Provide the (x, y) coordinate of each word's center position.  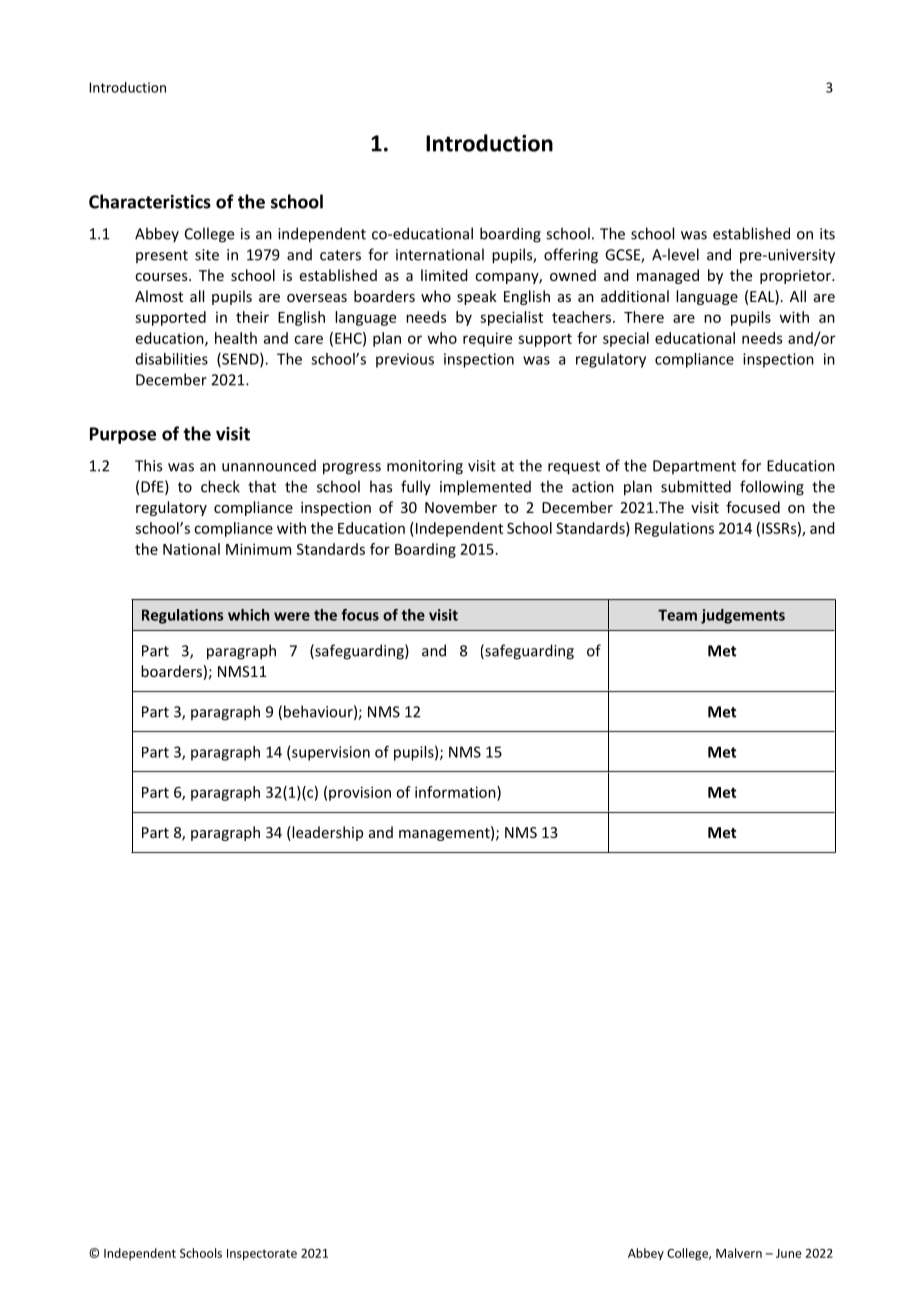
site (207, 255)
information (456, 792)
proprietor (796, 277)
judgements (743, 616)
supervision (331, 753)
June (789, 1253)
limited (444, 275)
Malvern (739, 1253)
